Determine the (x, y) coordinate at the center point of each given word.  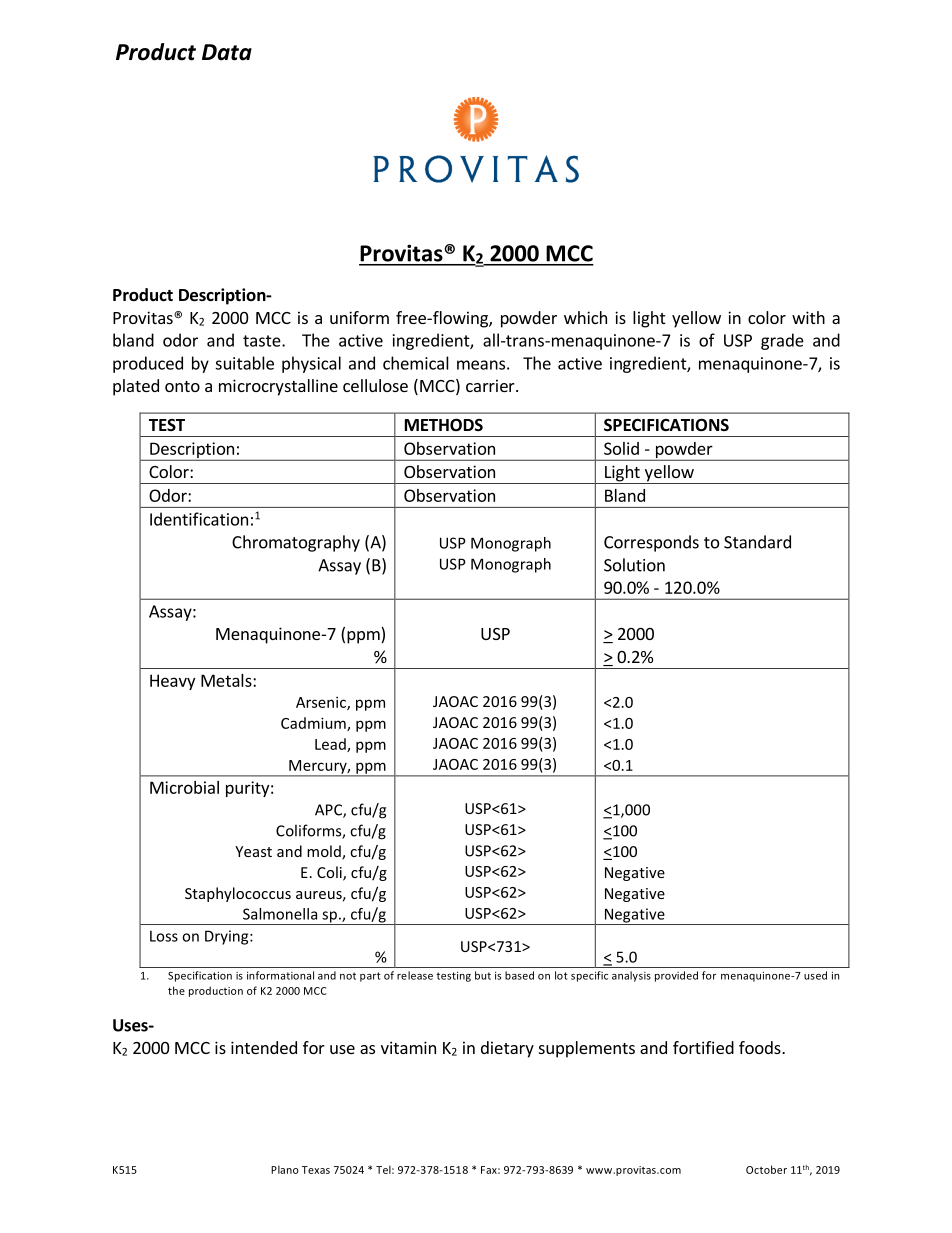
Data (227, 52)
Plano (285, 1169)
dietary (507, 1049)
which (585, 317)
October (766, 1169)
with (808, 317)
